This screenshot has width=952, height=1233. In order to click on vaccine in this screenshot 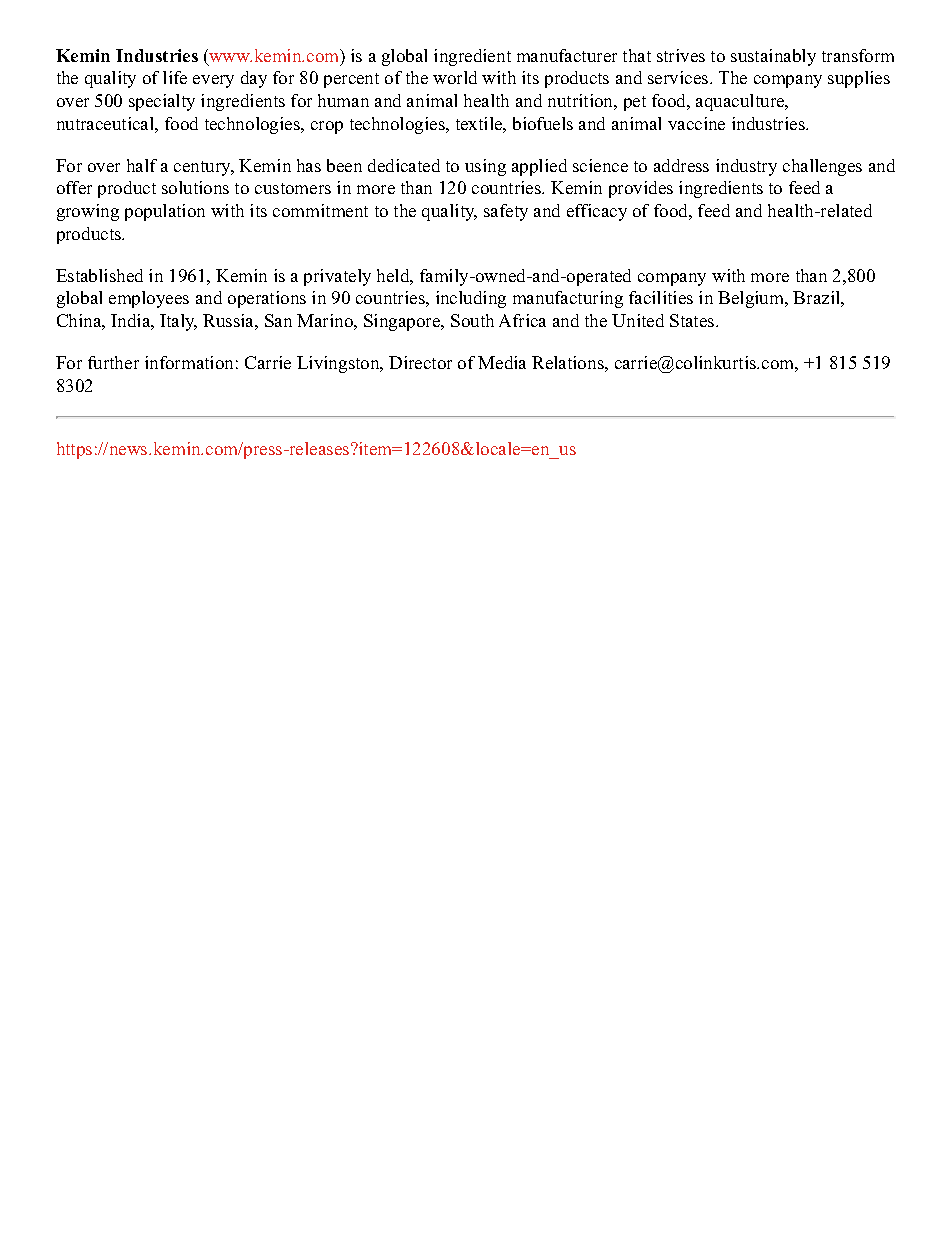, I will do `click(696, 123)`.
